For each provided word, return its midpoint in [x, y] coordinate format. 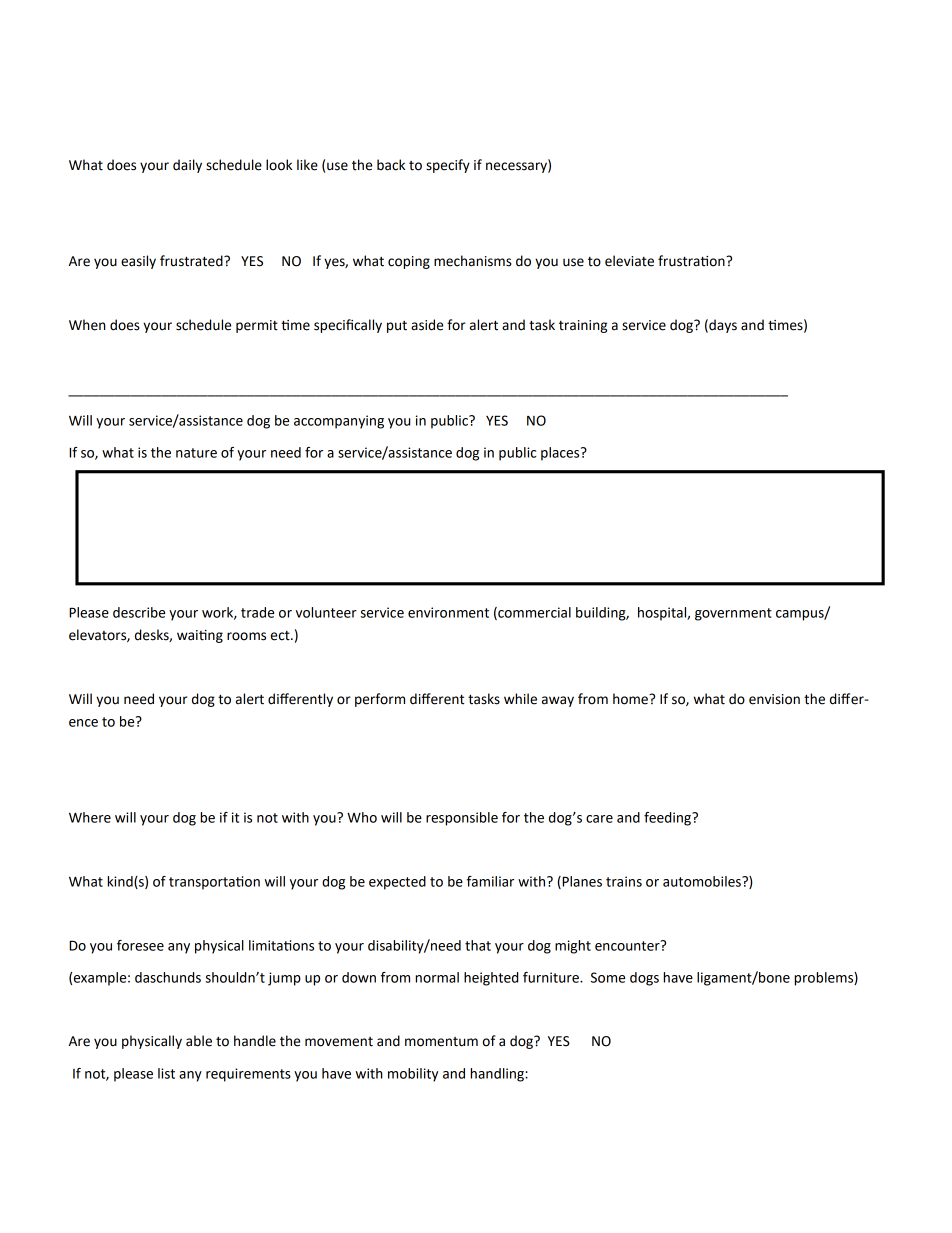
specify [448, 166]
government [733, 614]
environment [448, 612]
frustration [692, 261]
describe [139, 612]
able [199, 1041]
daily [187, 166]
